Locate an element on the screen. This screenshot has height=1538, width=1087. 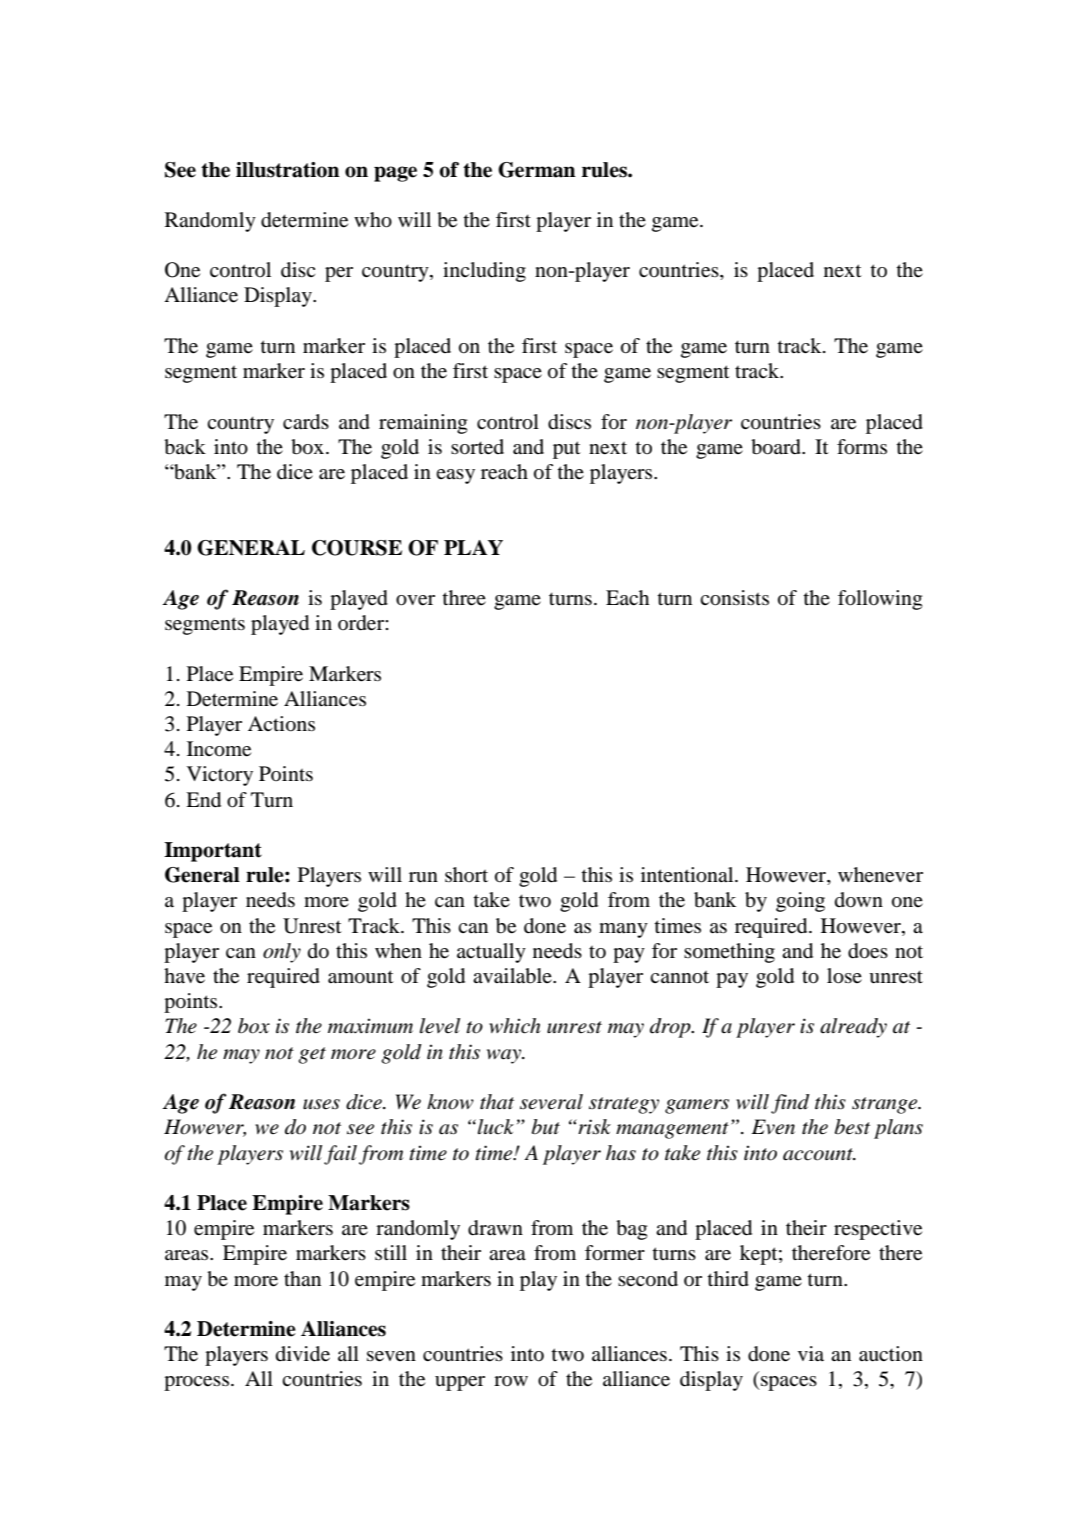
board is located at coordinates (777, 447).
